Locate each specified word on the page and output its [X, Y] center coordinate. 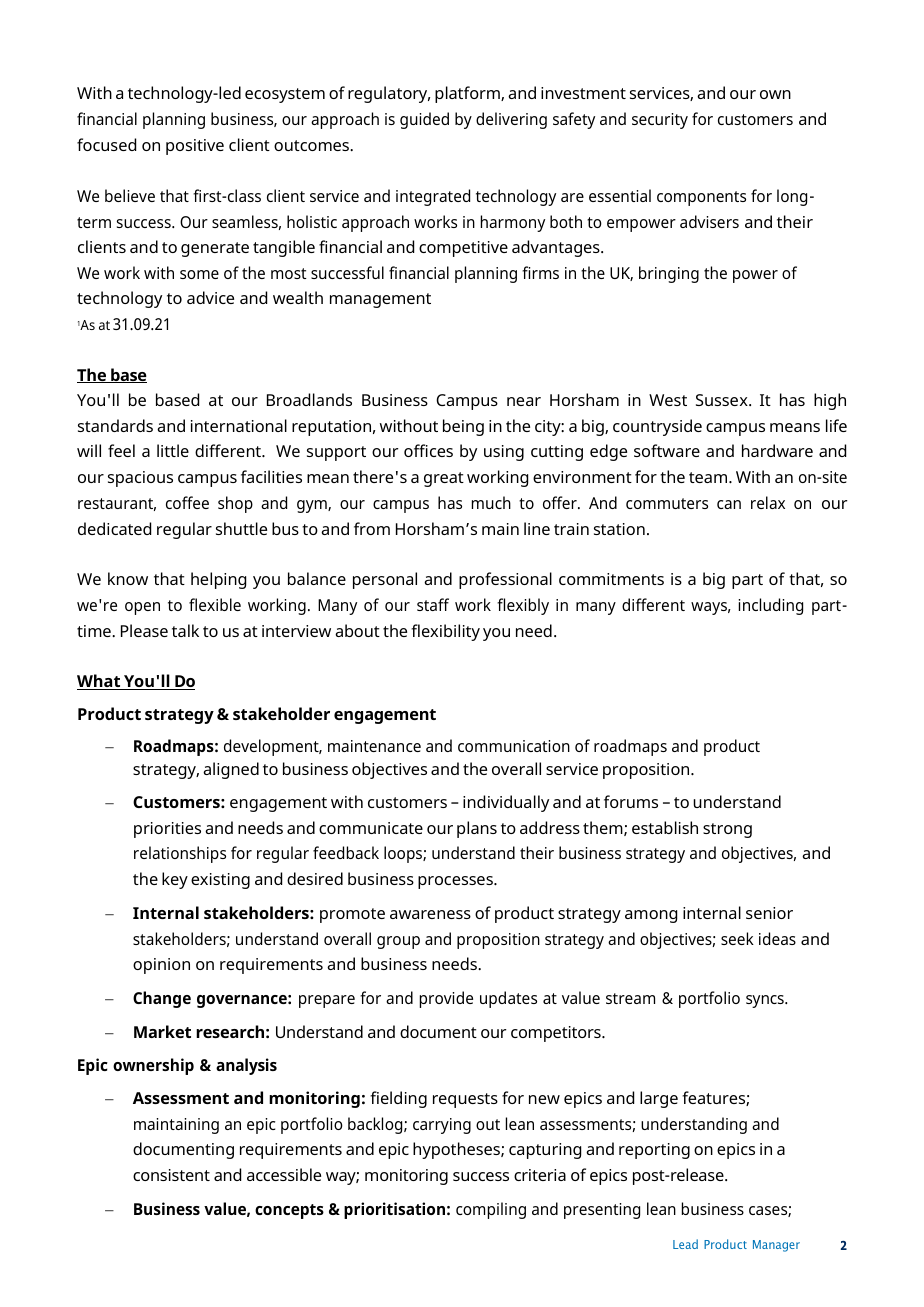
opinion [161, 966]
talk [185, 630]
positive [195, 147]
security [660, 121]
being [463, 427]
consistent [171, 1175]
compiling [491, 1210]
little [173, 450]
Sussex [723, 400]
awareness [430, 914]
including [770, 606]
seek [737, 938]
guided [424, 120]
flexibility [445, 632]
